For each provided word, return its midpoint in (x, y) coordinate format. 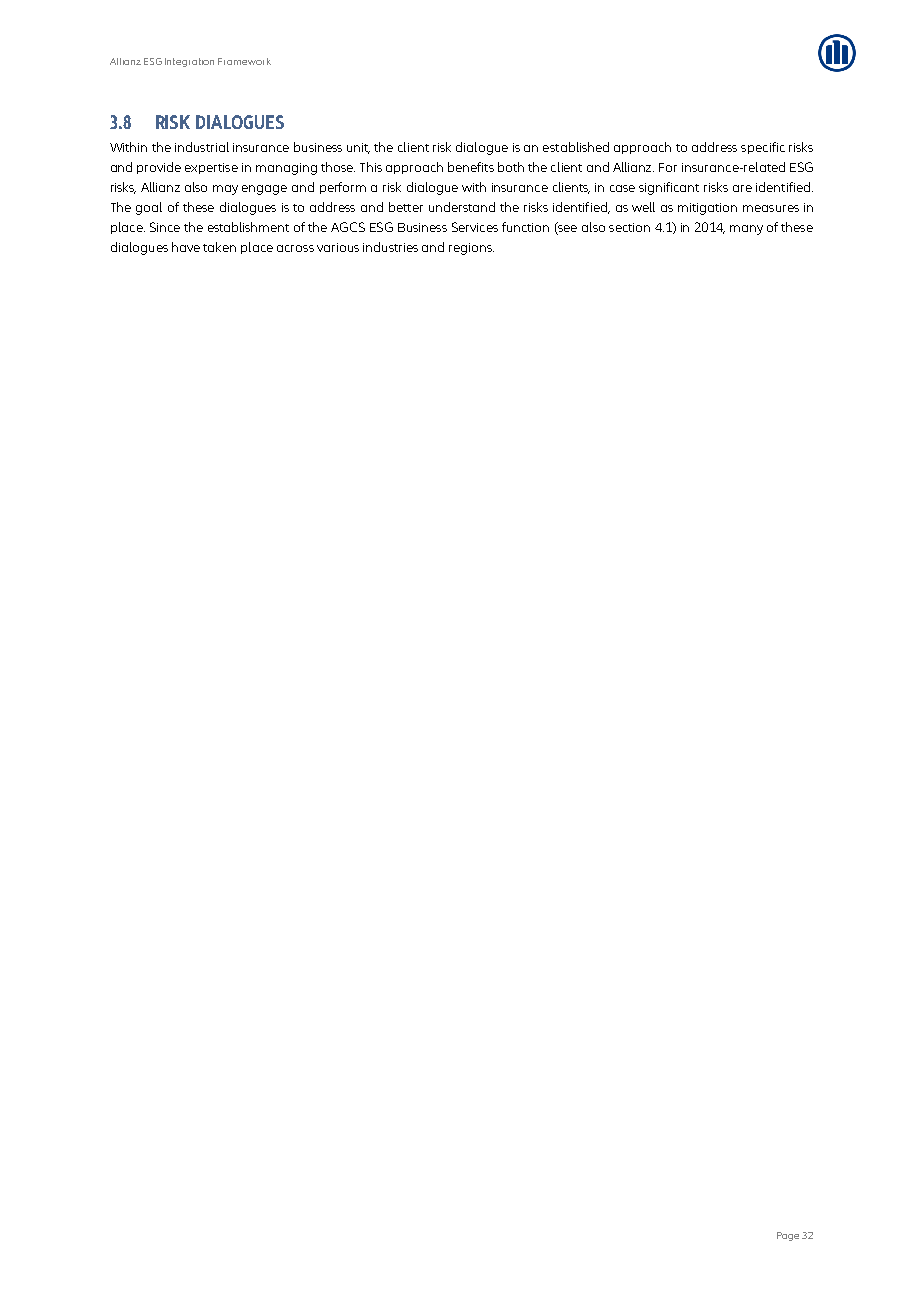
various (338, 247)
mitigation (707, 209)
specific (763, 148)
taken (219, 247)
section (629, 227)
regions (471, 249)
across (295, 248)
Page (788, 1236)
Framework (244, 61)
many (746, 230)
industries (390, 247)
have (186, 247)
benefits (471, 167)
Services (475, 227)
